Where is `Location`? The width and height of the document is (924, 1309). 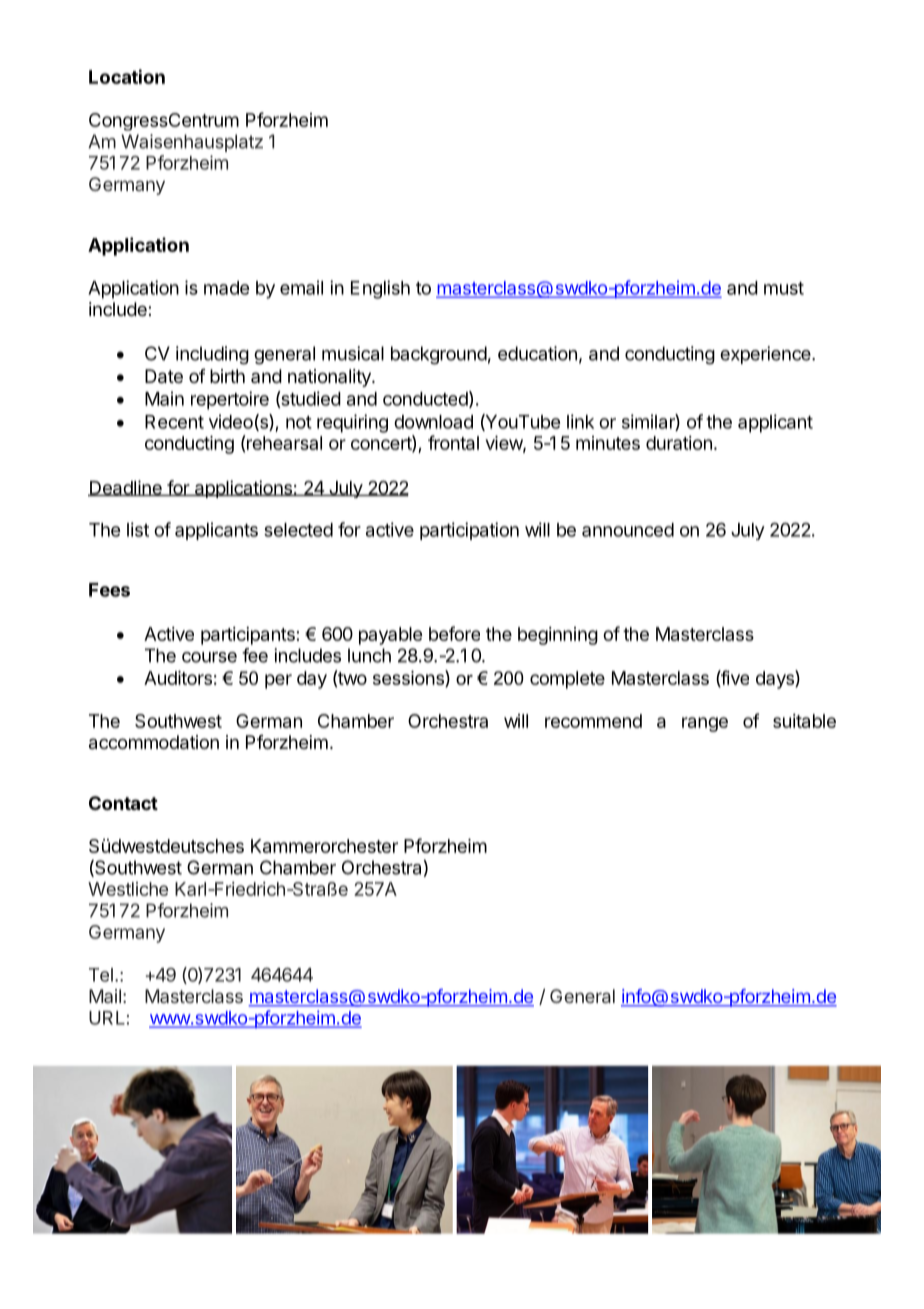 Location is located at coordinates (127, 76).
